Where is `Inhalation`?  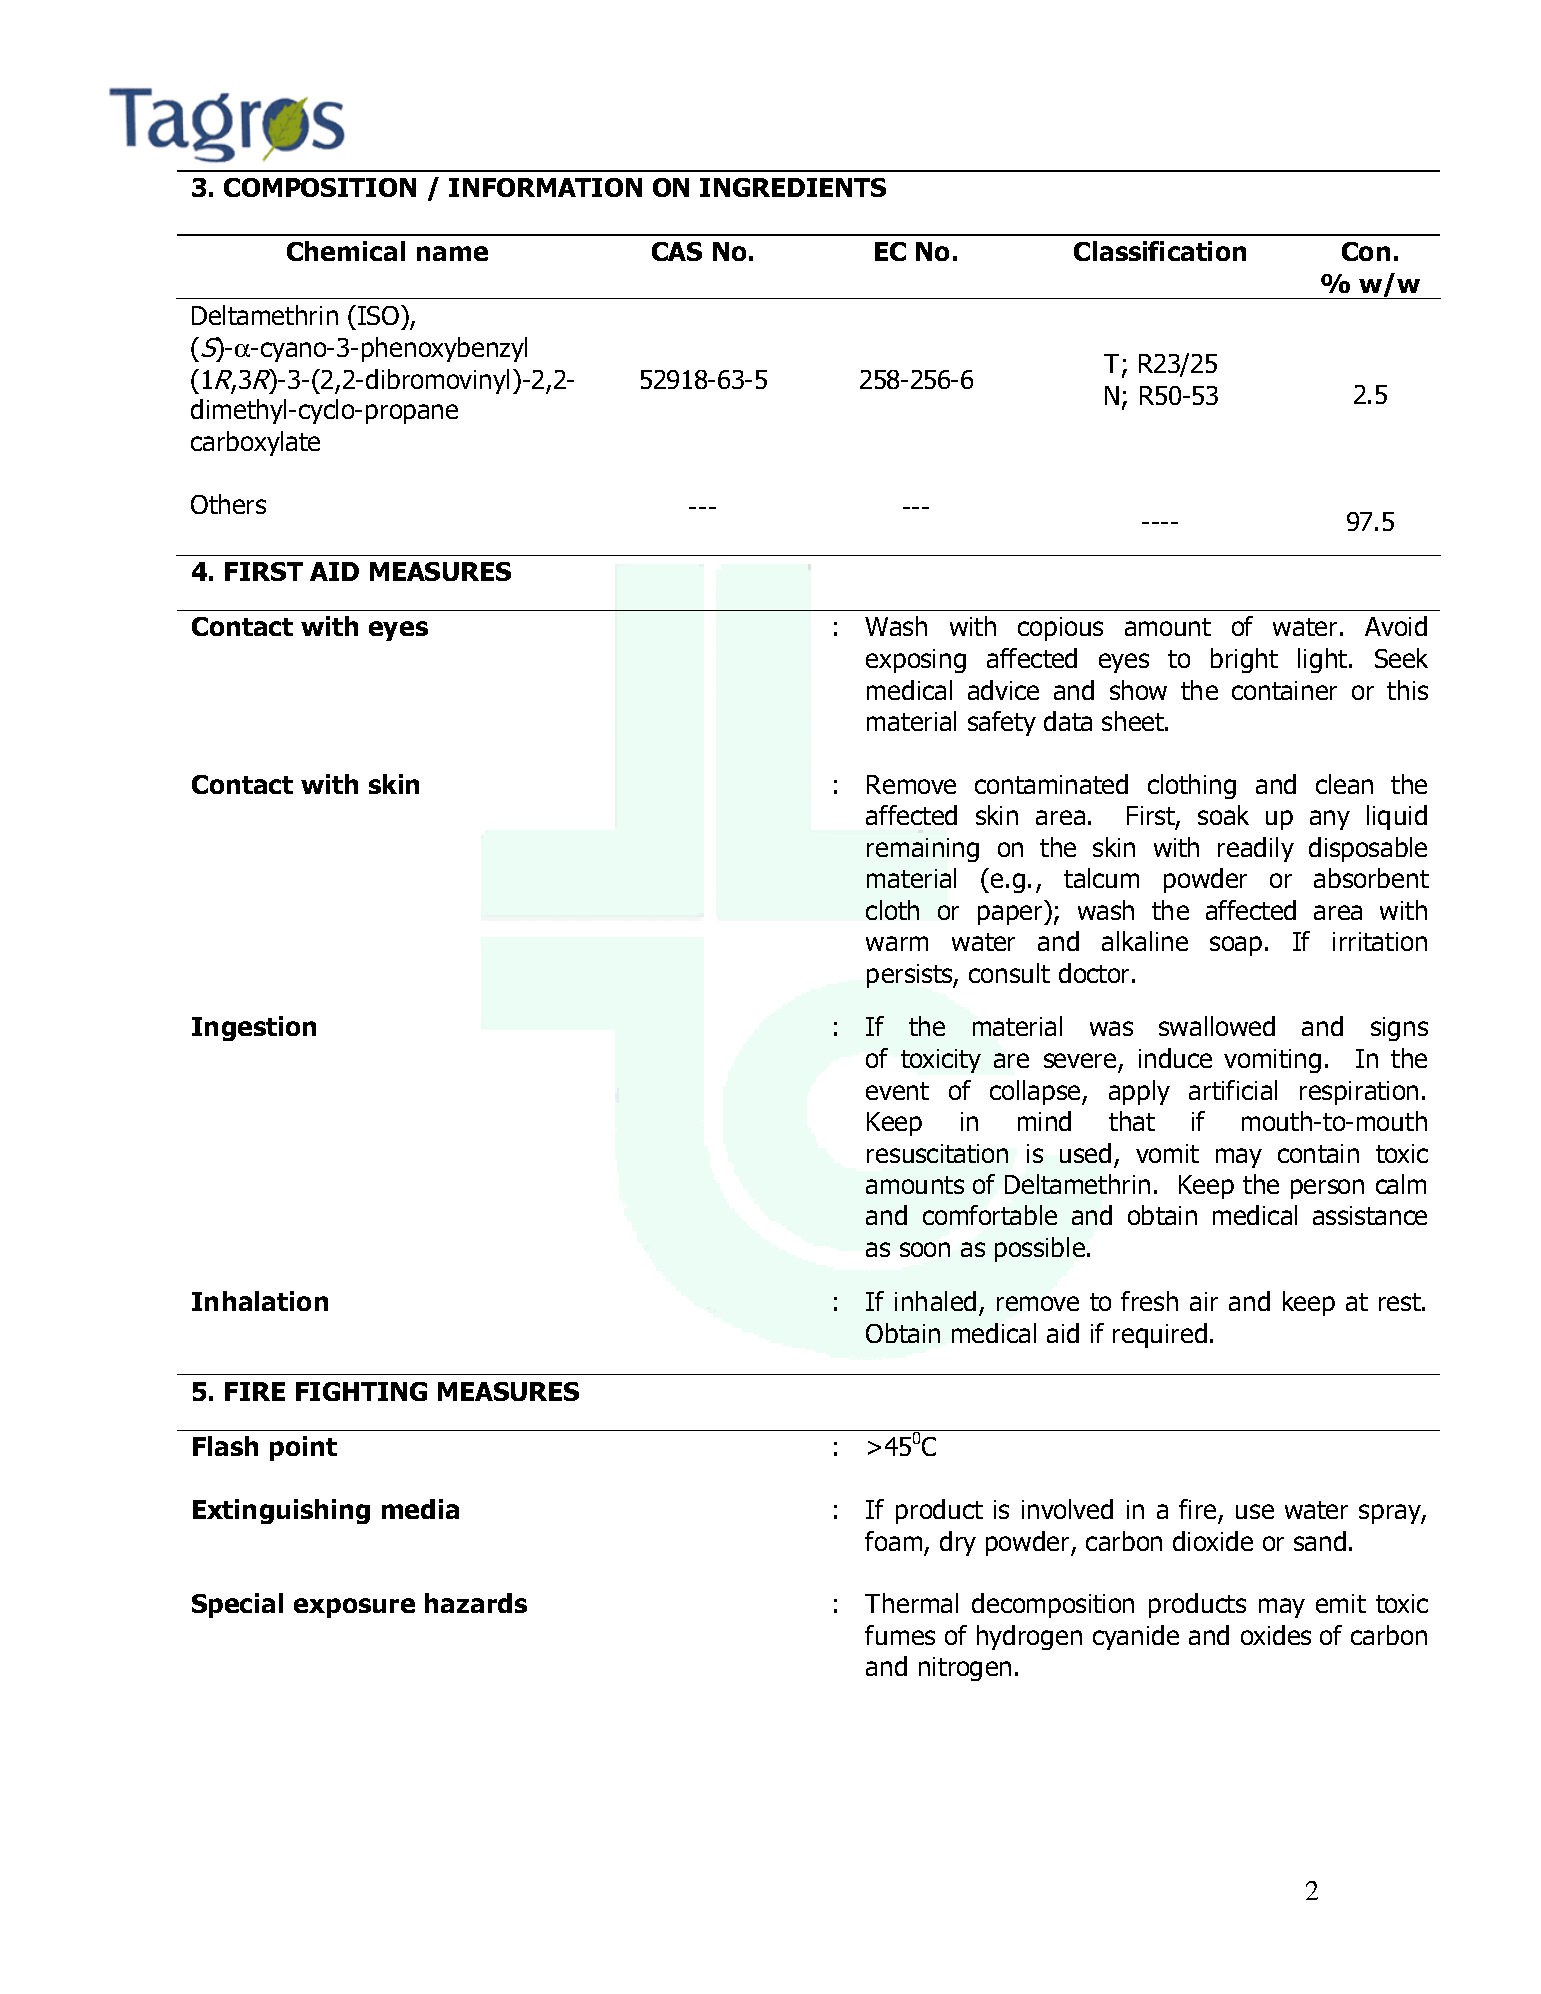 Inhalation is located at coordinates (260, 1301).
